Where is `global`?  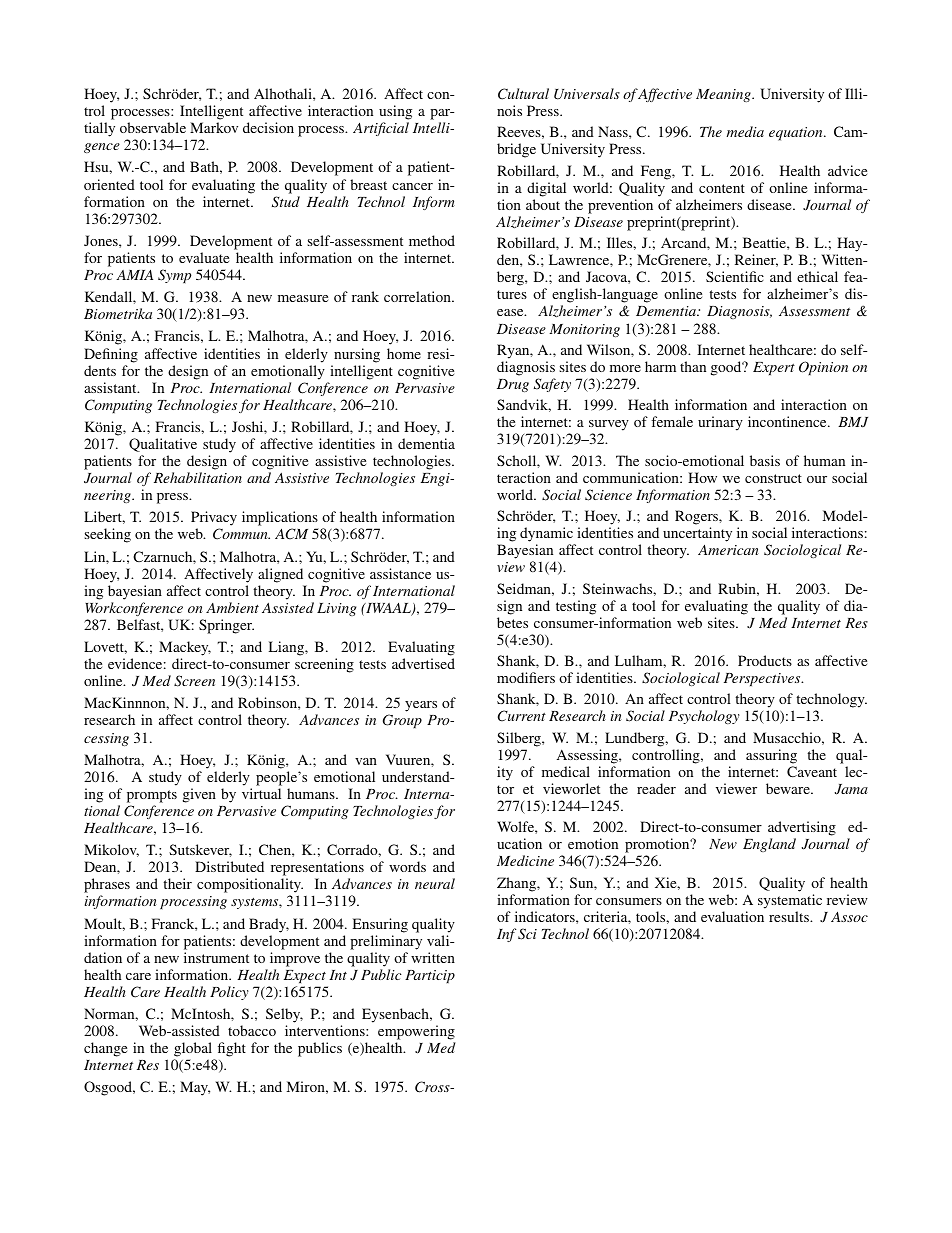 global is located at coordinates (193, 1049).
